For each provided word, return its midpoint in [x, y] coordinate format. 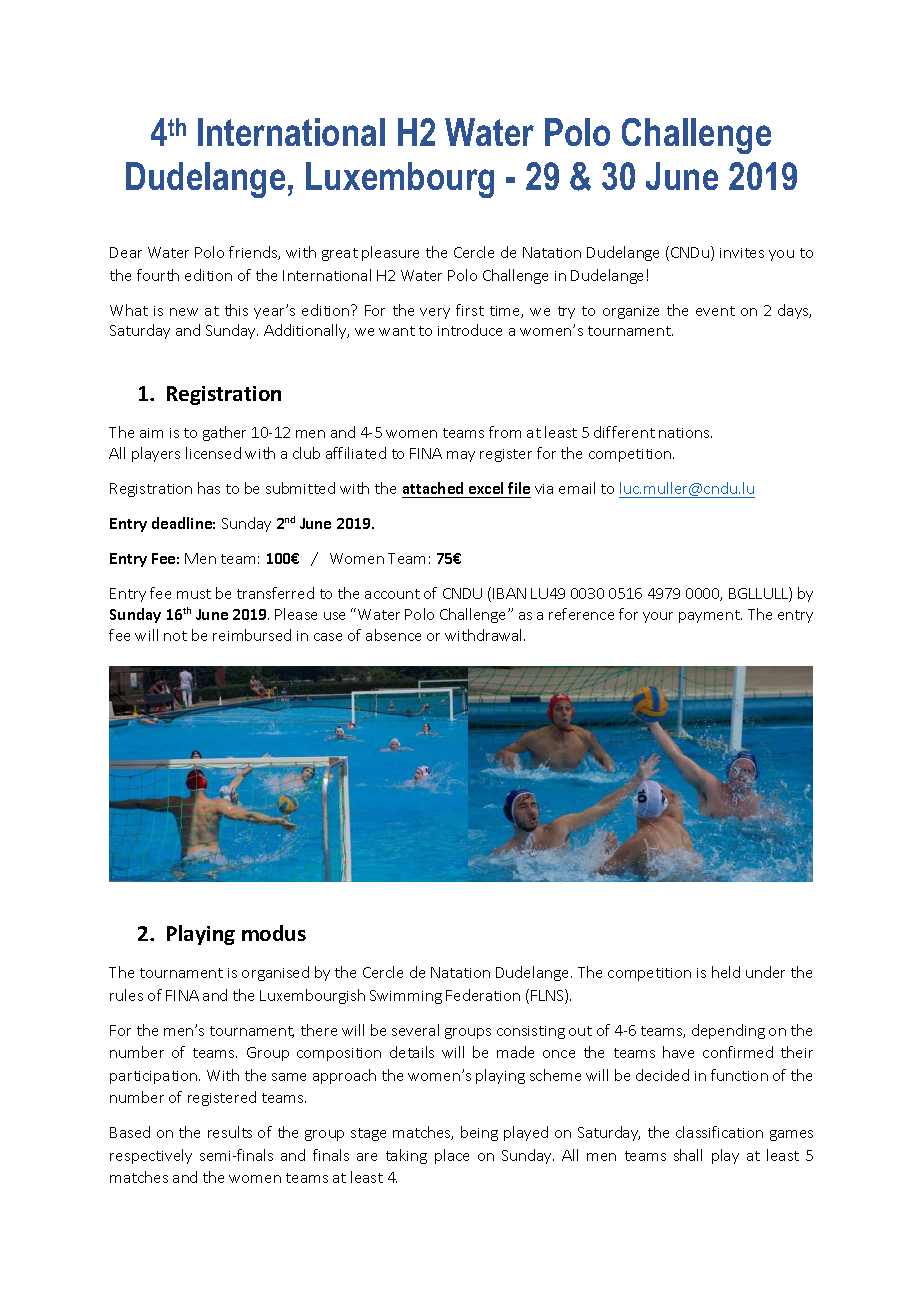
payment [710, 616]
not [175, 636]
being [479, 1133]
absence [393, 635]
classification [719, 1132]
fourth [158, 275]
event [715, 311]
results [230, 1132]
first [470, 310]
